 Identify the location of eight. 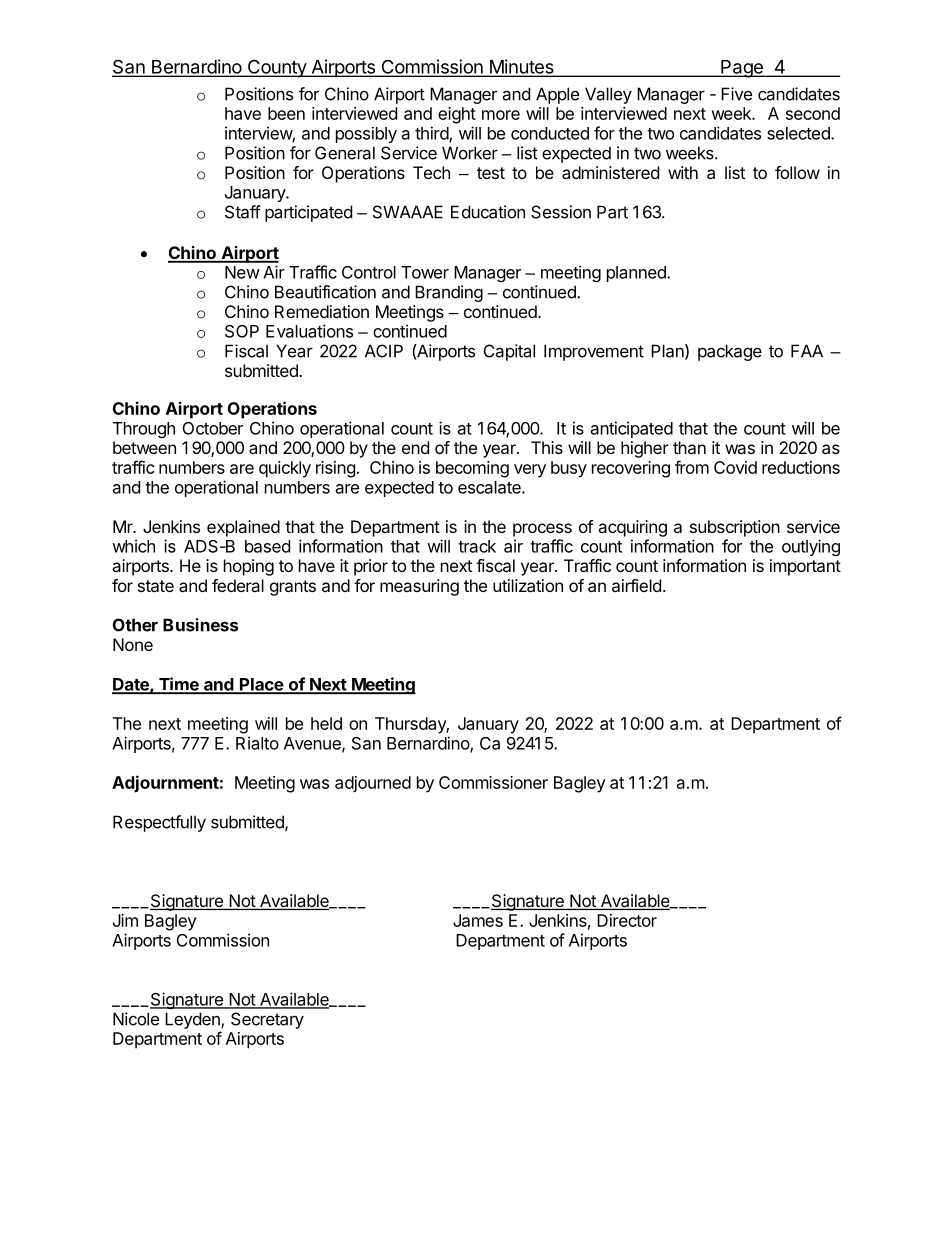
(457, 115).
